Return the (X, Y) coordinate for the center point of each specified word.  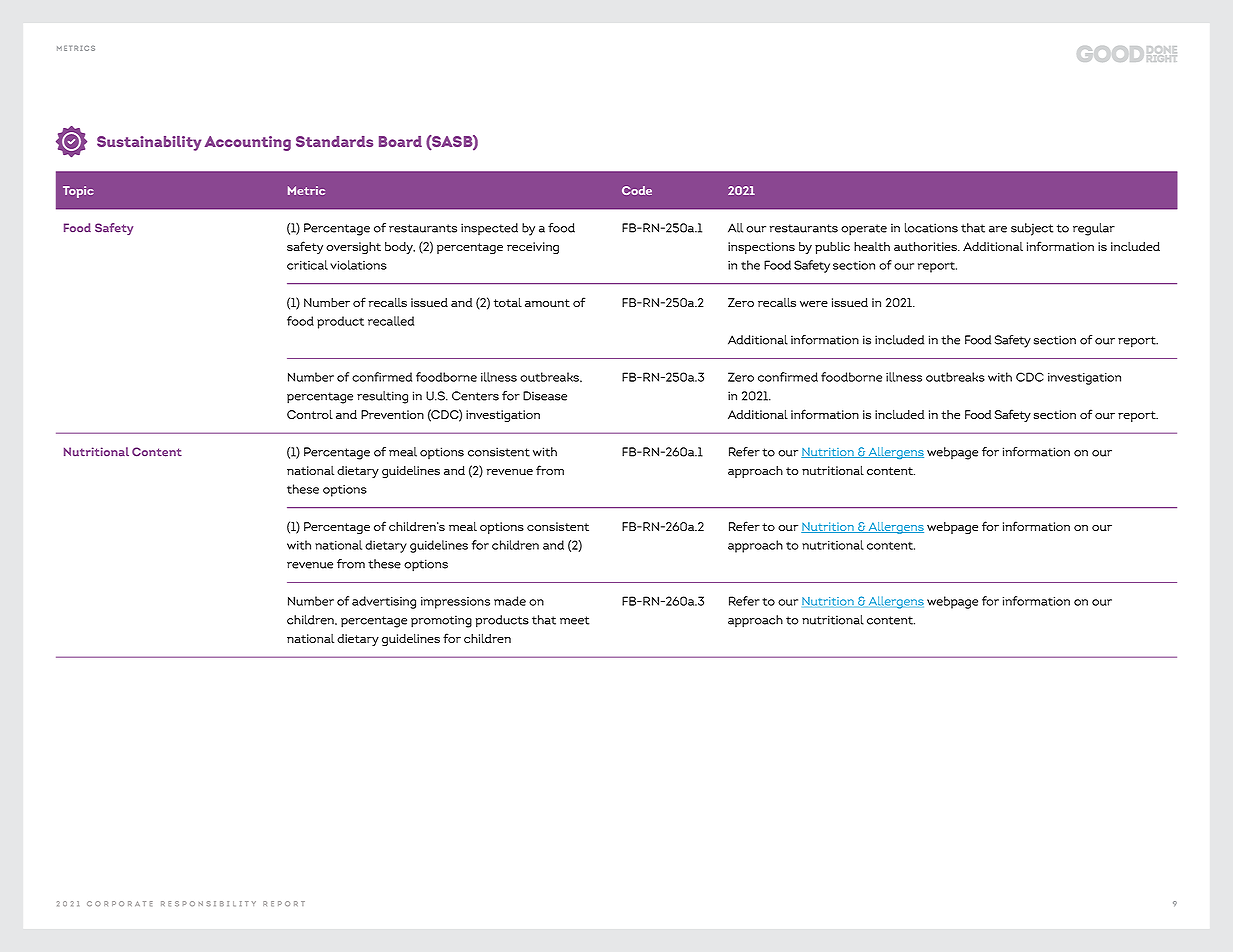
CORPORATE (120, 904)
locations (931, 228)
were (814, 304)
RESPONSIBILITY (208, 904)
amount (547, 303)
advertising (384, 602)
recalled (391, 321)
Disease (545, 396)
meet (574, 620)
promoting (441, 621)
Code (637, 190)
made (510, 601)
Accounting (248, 143)
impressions (455, 603)
